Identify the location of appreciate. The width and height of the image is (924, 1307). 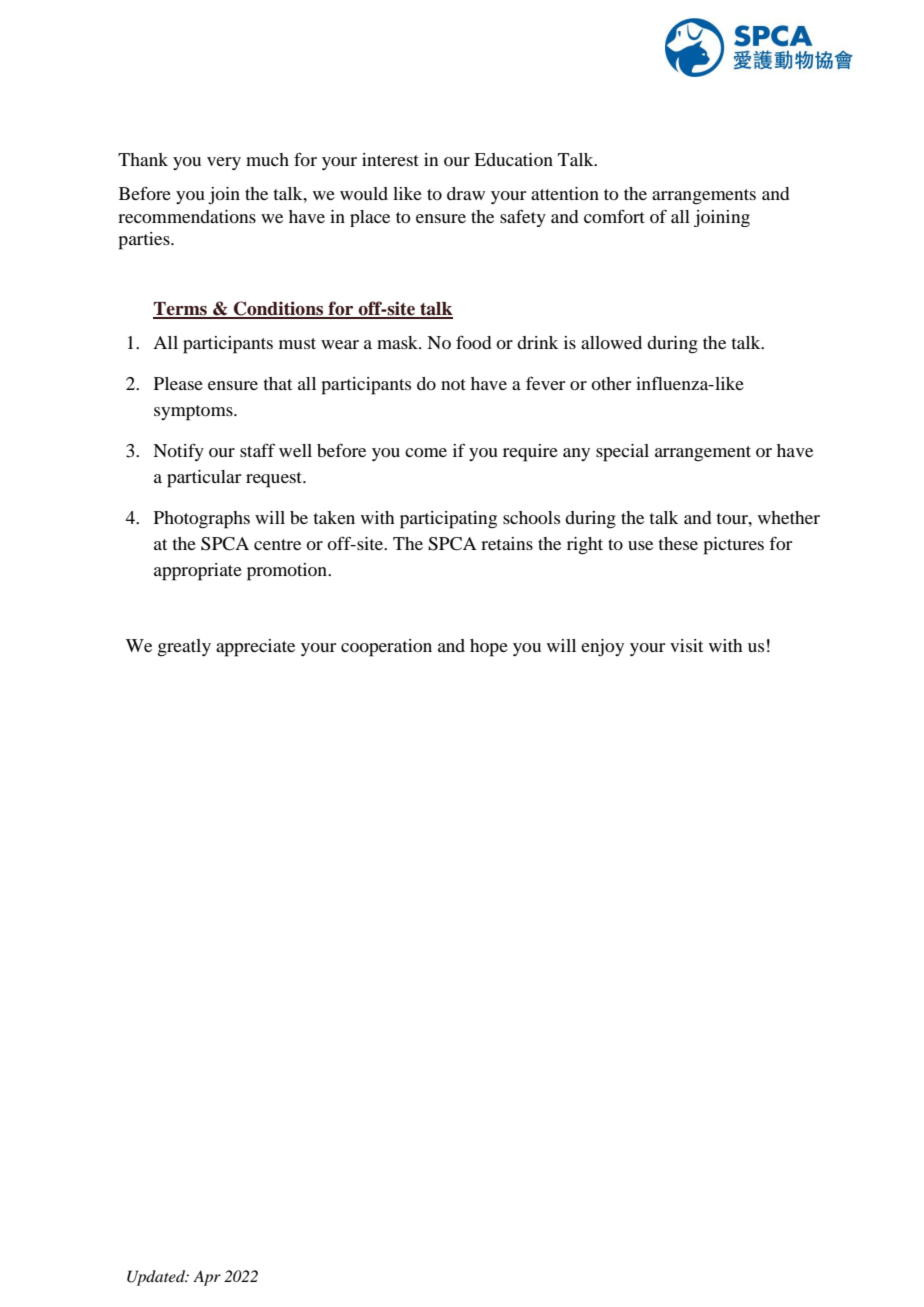
(255, 648).
